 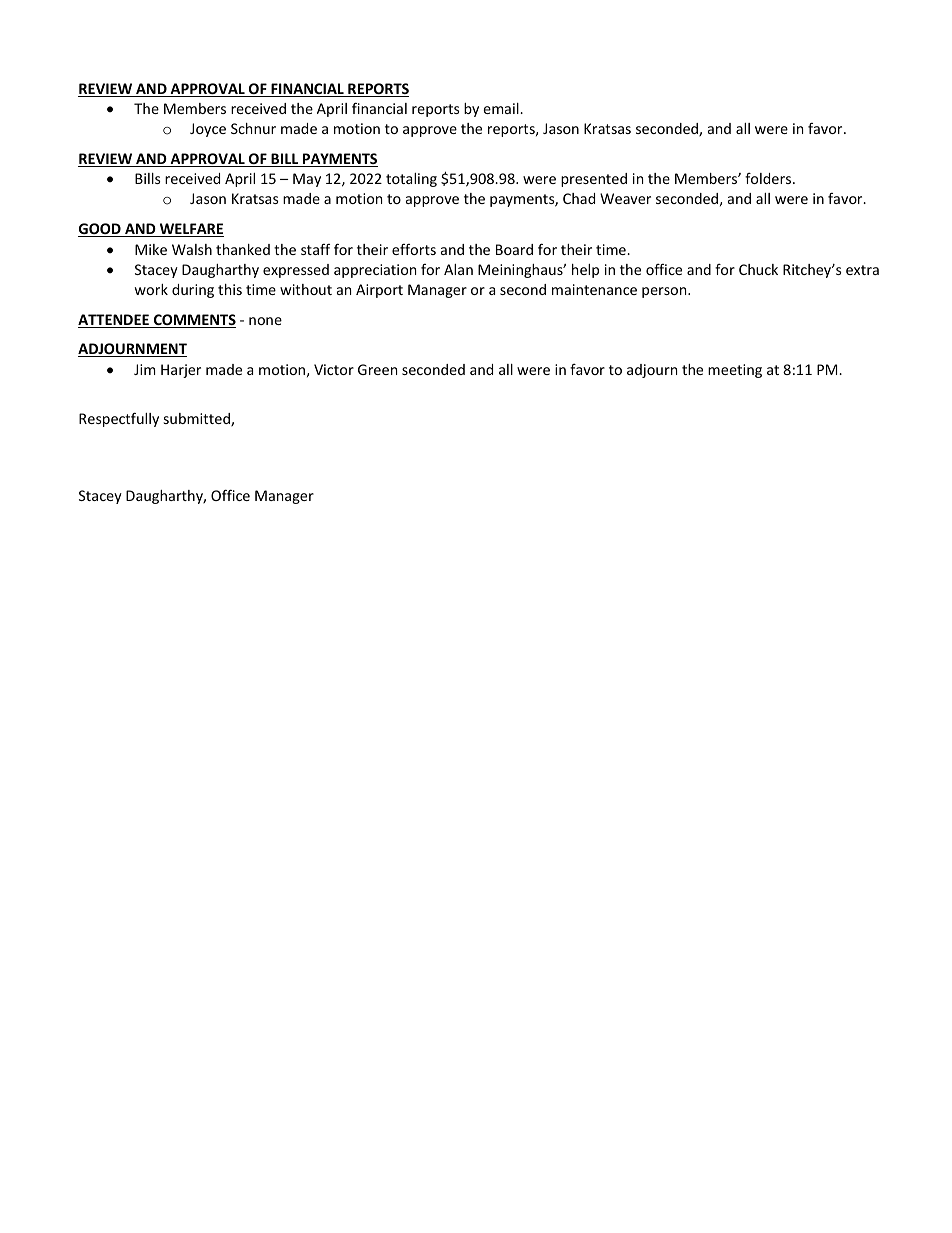 I want to click on submitted, so click(x=198, y=420).
